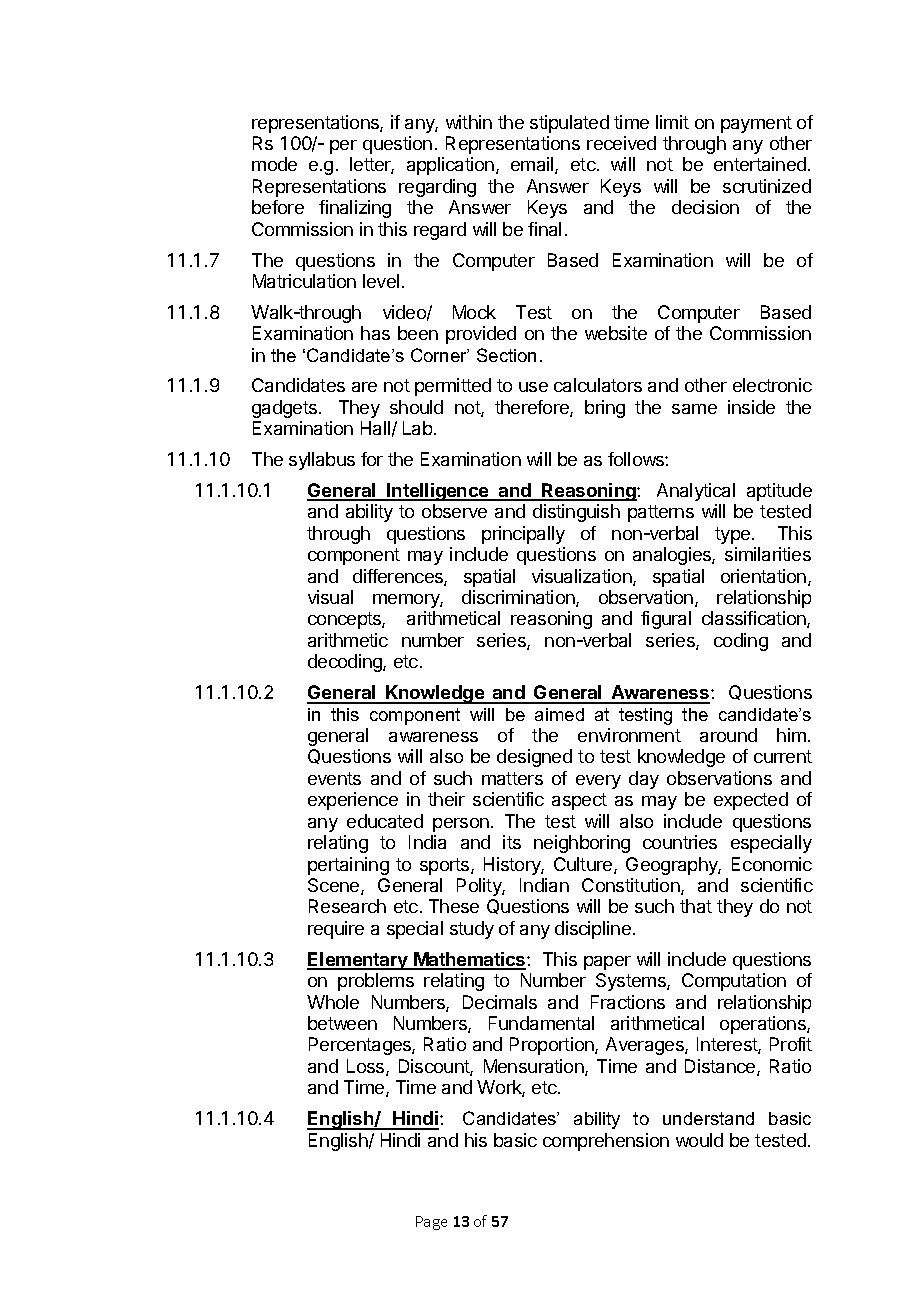  What do you see at coordinates (274, 164) in the image?
I see `mode` at bounding box center [274, 164].
